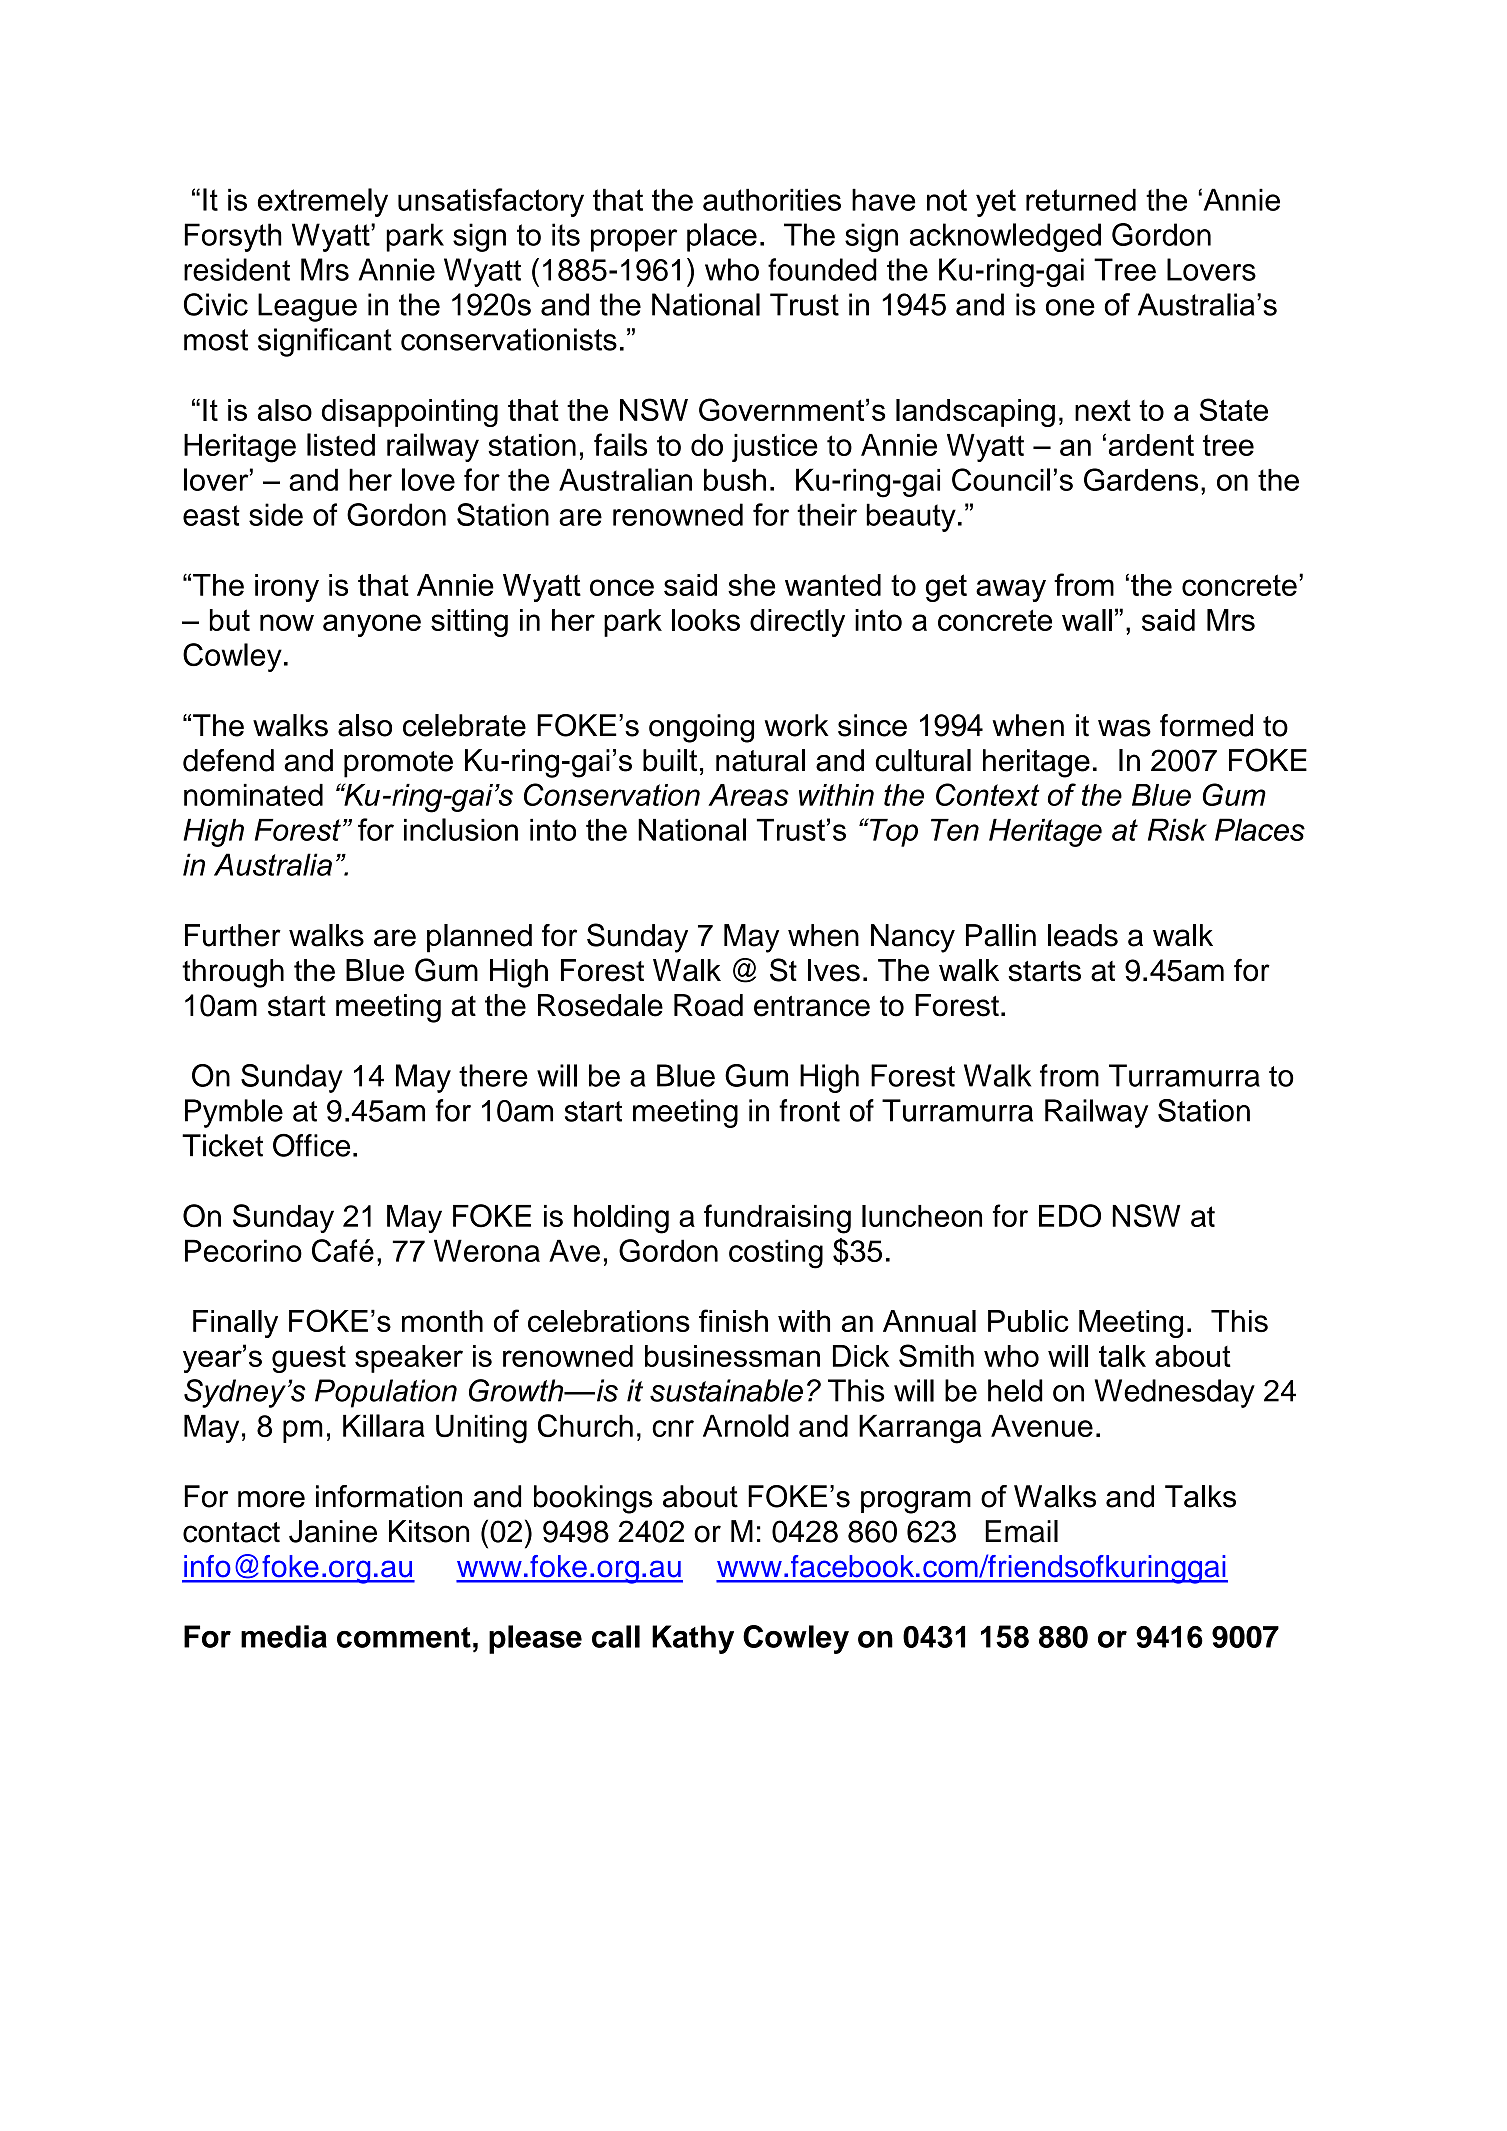 Image resolution: width=1507 pixels, height=2131 pixels. I want to click on returned, so click(1081, 199).
